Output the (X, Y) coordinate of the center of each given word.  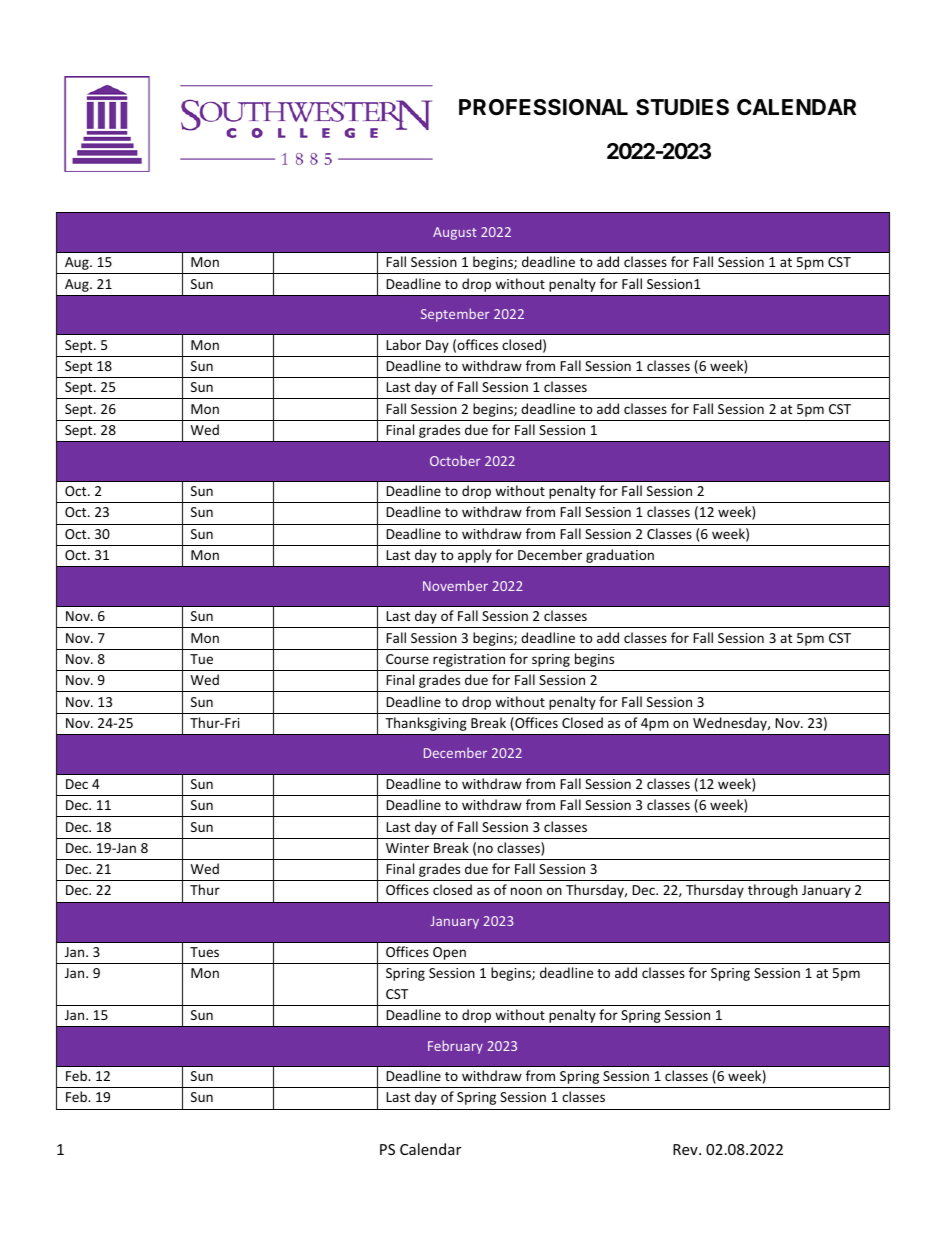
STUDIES (682, 107)
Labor (403, 344)
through (773, 891)
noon (526, 891)
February (455, 1047)
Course (407, 659)
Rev (686, 1149)
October (455, 460)
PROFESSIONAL (543, 107)
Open (449, 953)
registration (469, 660)
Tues (204, 952)
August (455, 233)
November (455, 585)
